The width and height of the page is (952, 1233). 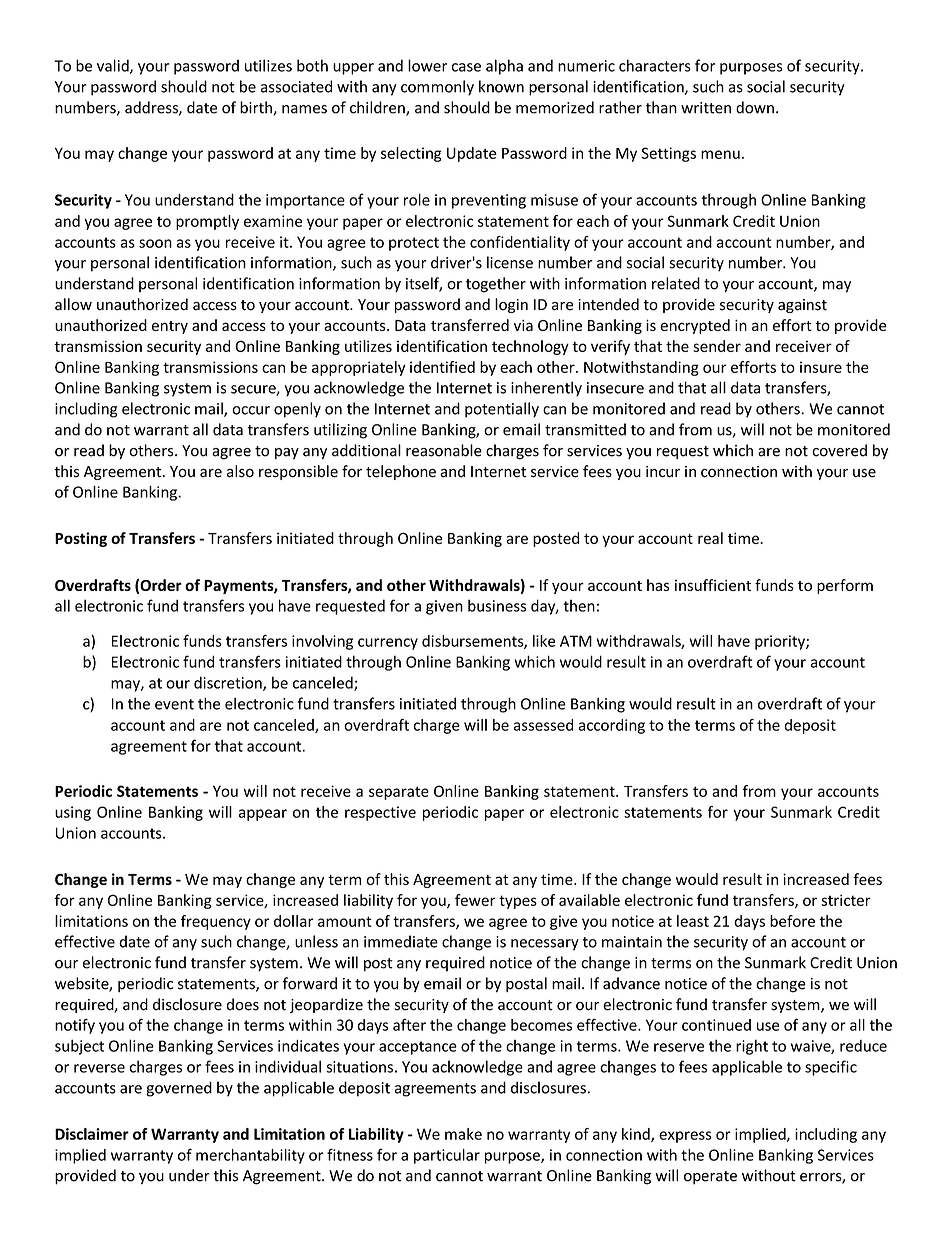 What do you see at coordinates (755, 107) in the page?
I see `down` at bounding box center [755, 107].
